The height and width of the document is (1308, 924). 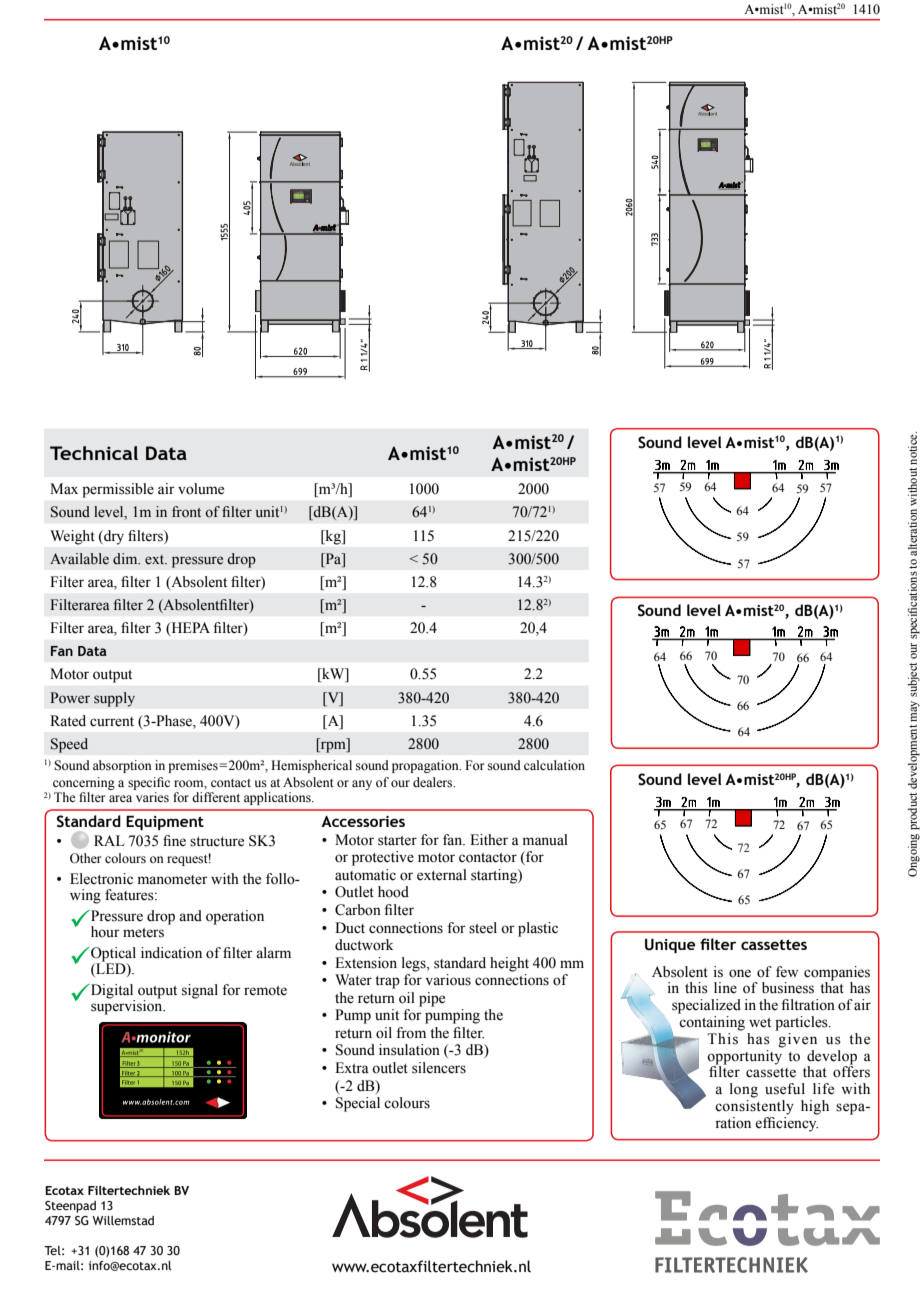 What do you see at coordinates (128, 1006) in the document?
I see `supervision` at bounding box center [128, 1006].
